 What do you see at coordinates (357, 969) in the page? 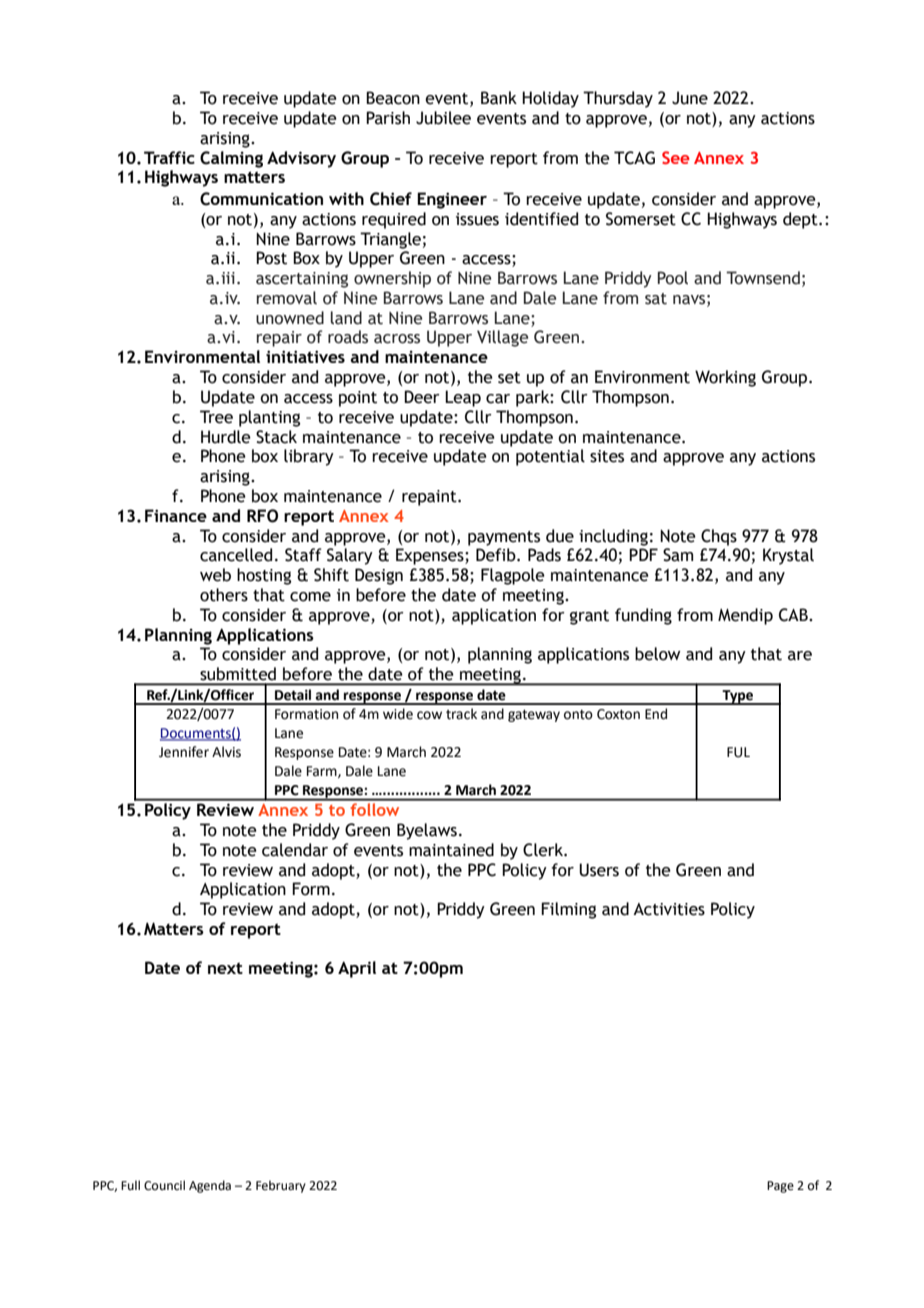
I see `April` at bounding box center [357, 969].
